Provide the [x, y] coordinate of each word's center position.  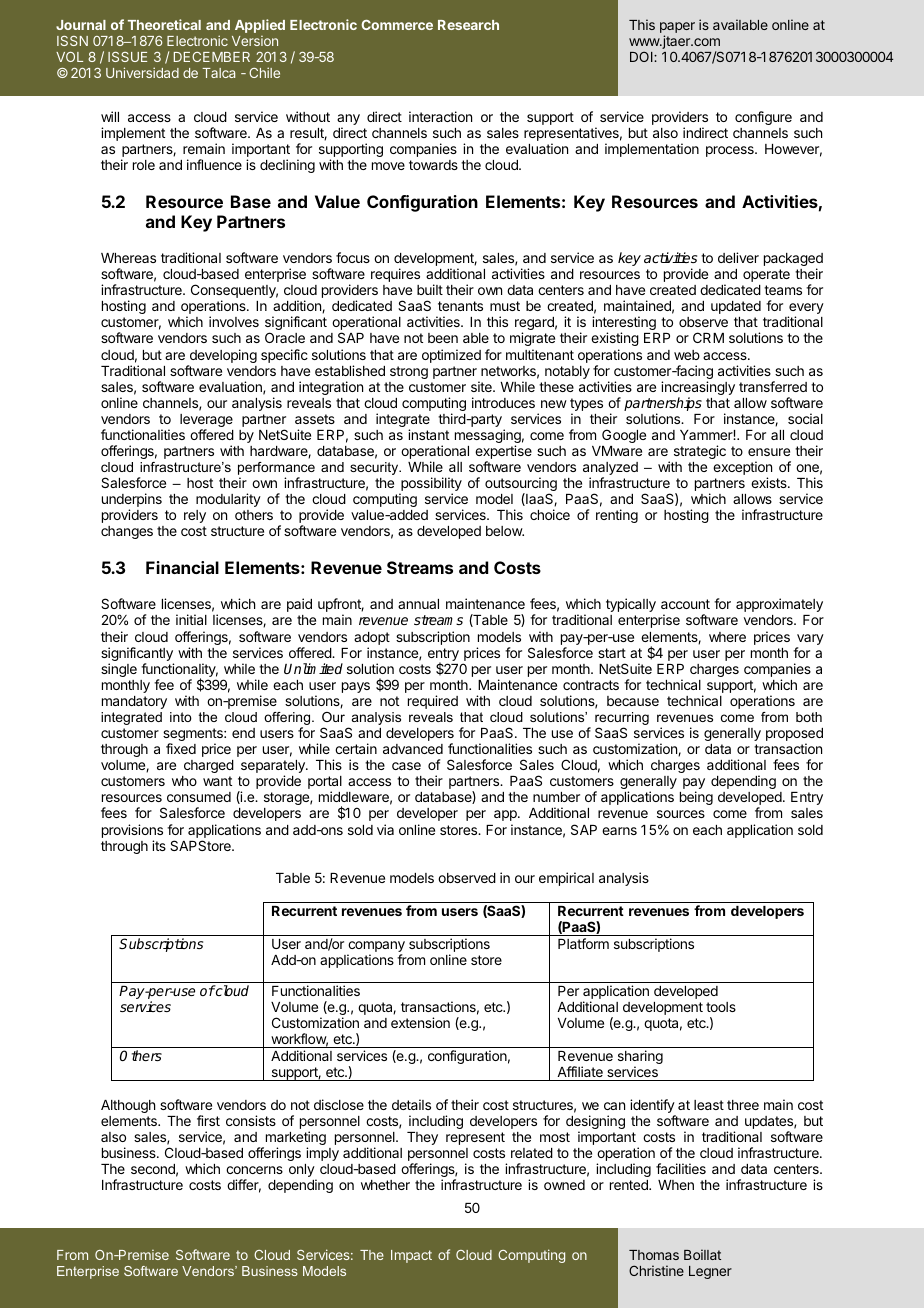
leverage [206, 422]
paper [677, 29]
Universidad [142, 72]
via [385, 829]
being [696, 798]
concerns [254, 1170]
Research [468, 25]
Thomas [654, 1255]
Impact [411, 1256]
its [159, 845]
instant [428, 434]
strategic [700, 452]
